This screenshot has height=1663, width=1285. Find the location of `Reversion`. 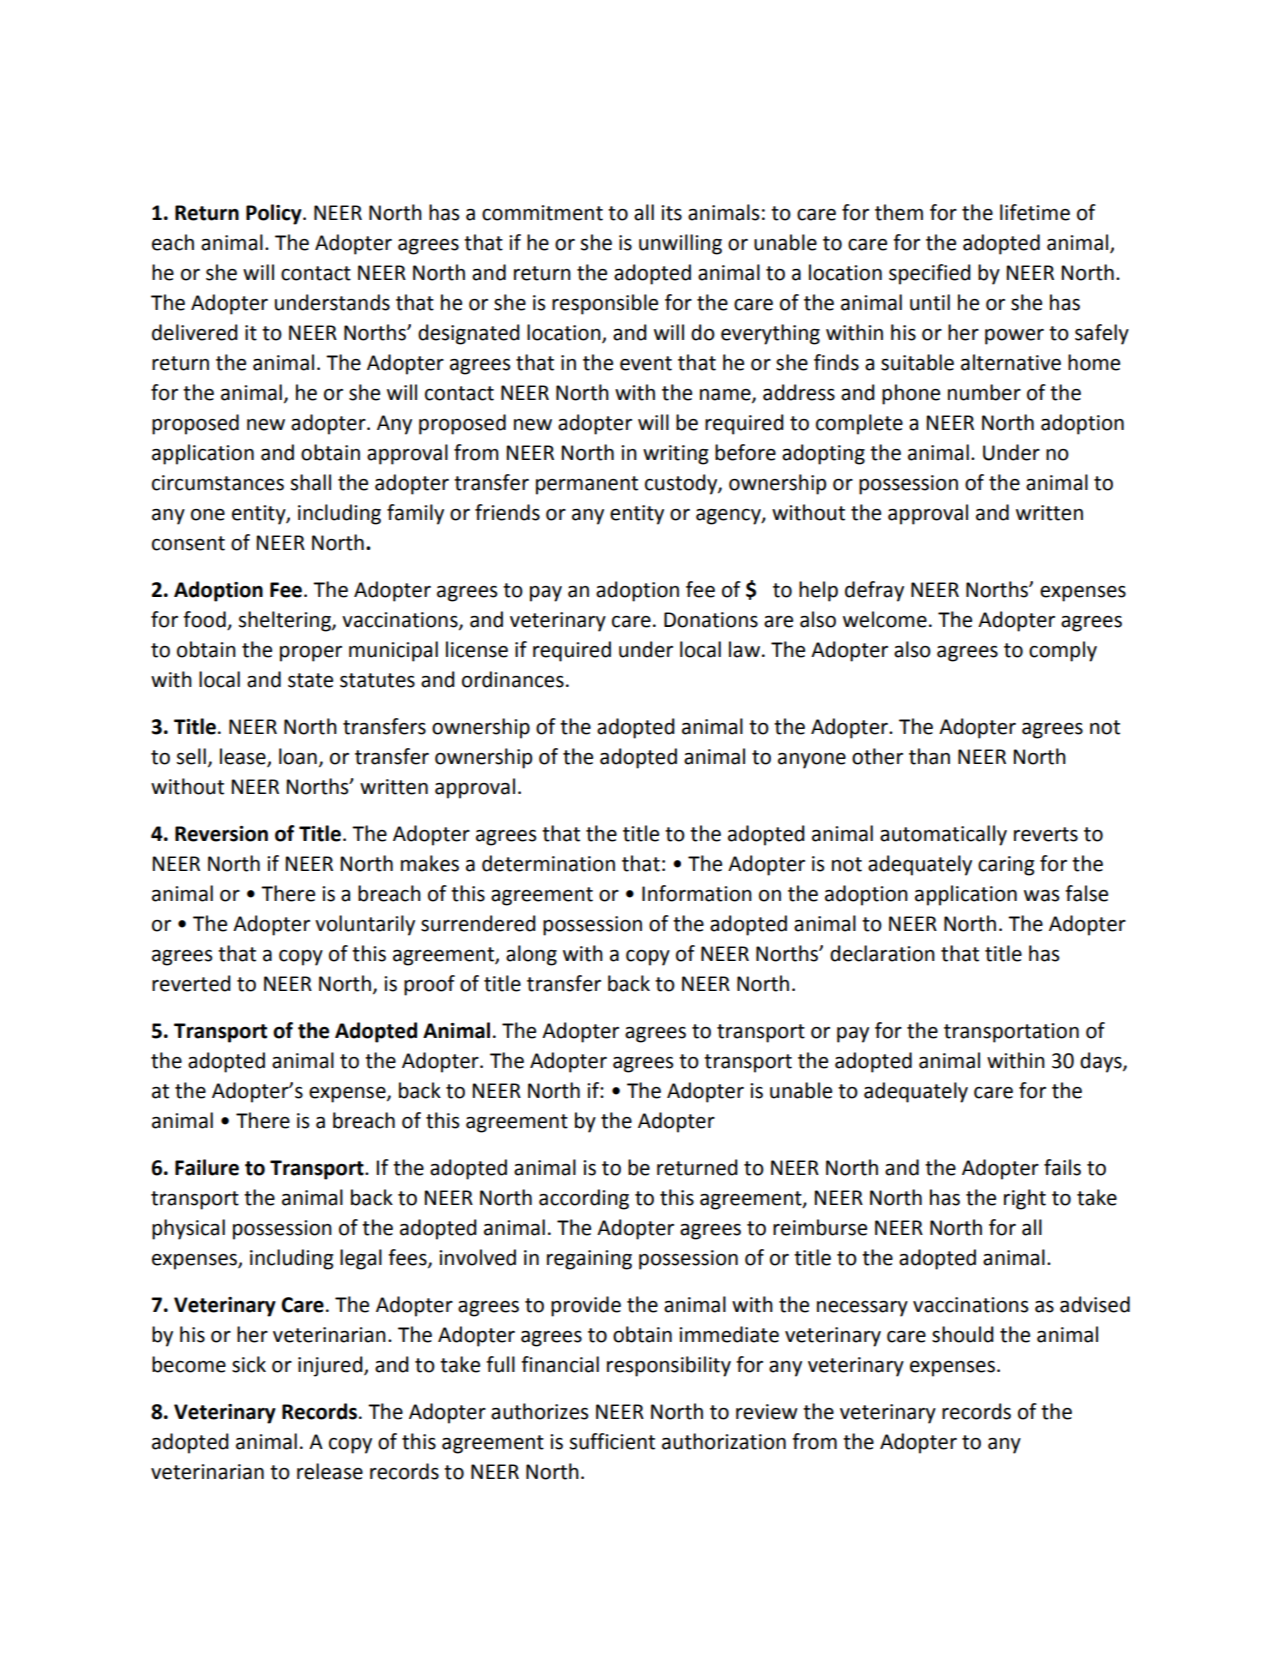

Reversion is located at coordinates (221, 834).
